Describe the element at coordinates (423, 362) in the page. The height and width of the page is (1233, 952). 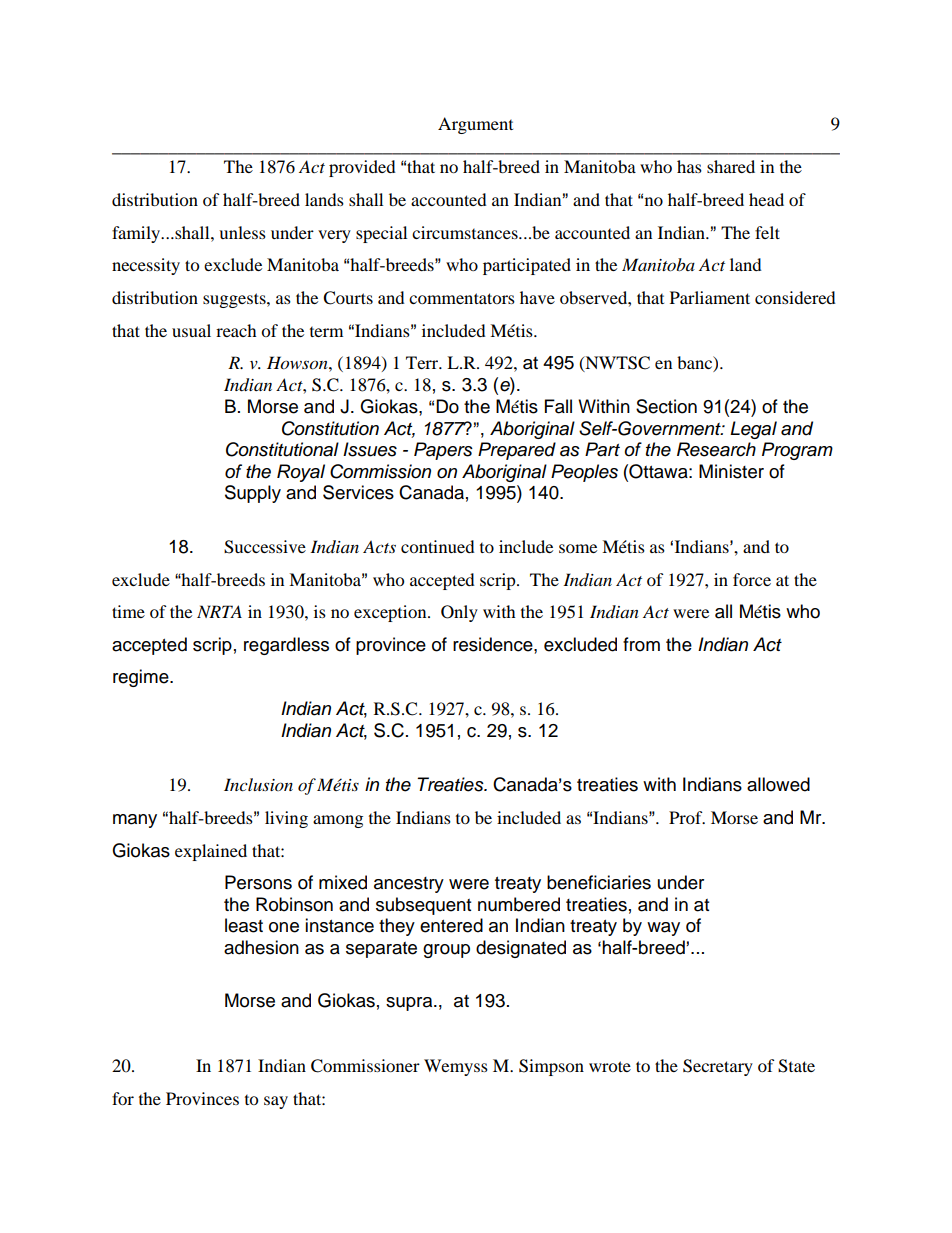
I see `Terr` at that location.
